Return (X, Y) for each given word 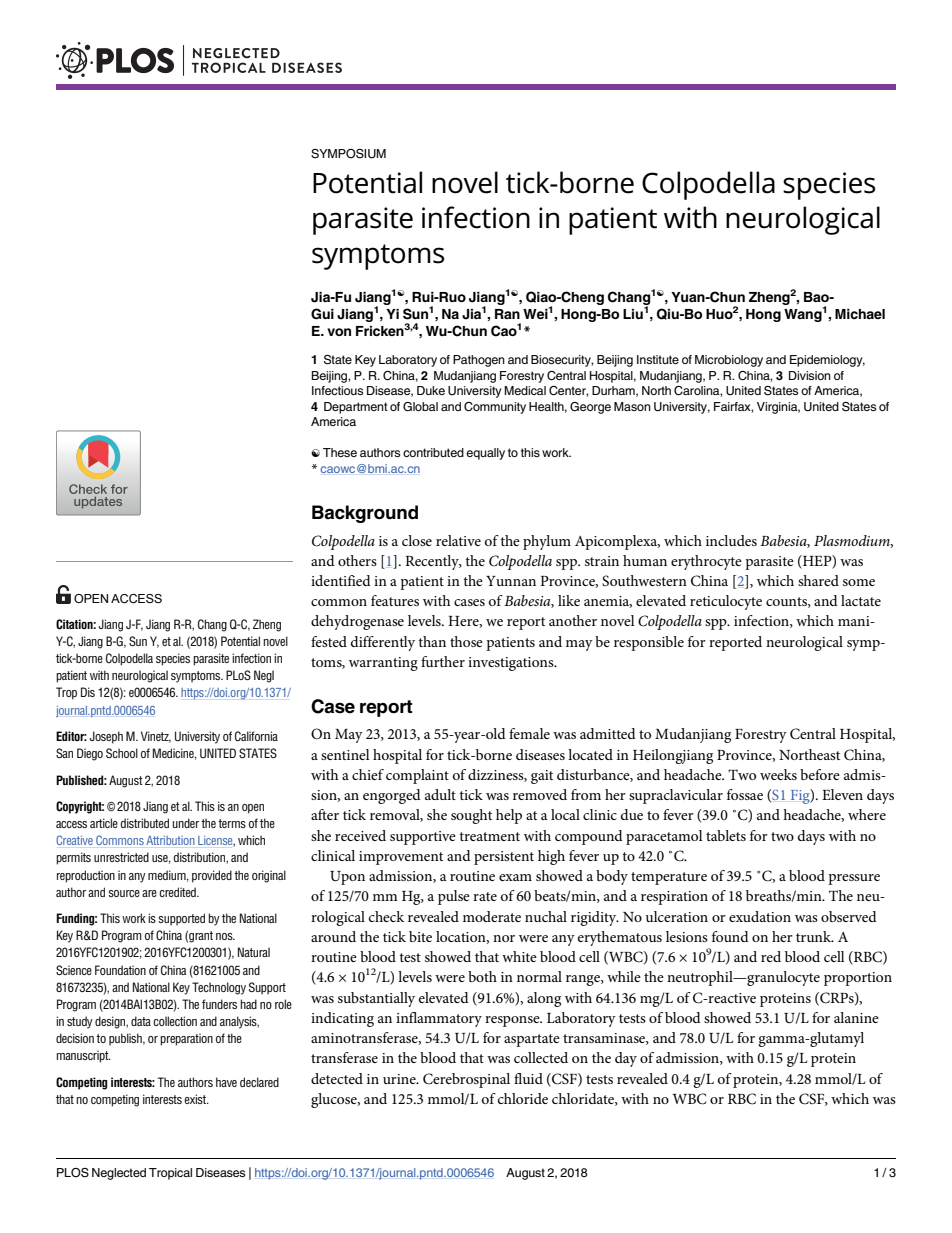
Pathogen (479, 361)
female (529, 733)
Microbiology (729, 361)
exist (196, 1099)
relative (458, 540)
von (339, 332)
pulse (454, 897)
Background (365, 514)
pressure (854, 879)
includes (731, 540)
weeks (778, 774)
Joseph (106, 737)
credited (178, 892)
